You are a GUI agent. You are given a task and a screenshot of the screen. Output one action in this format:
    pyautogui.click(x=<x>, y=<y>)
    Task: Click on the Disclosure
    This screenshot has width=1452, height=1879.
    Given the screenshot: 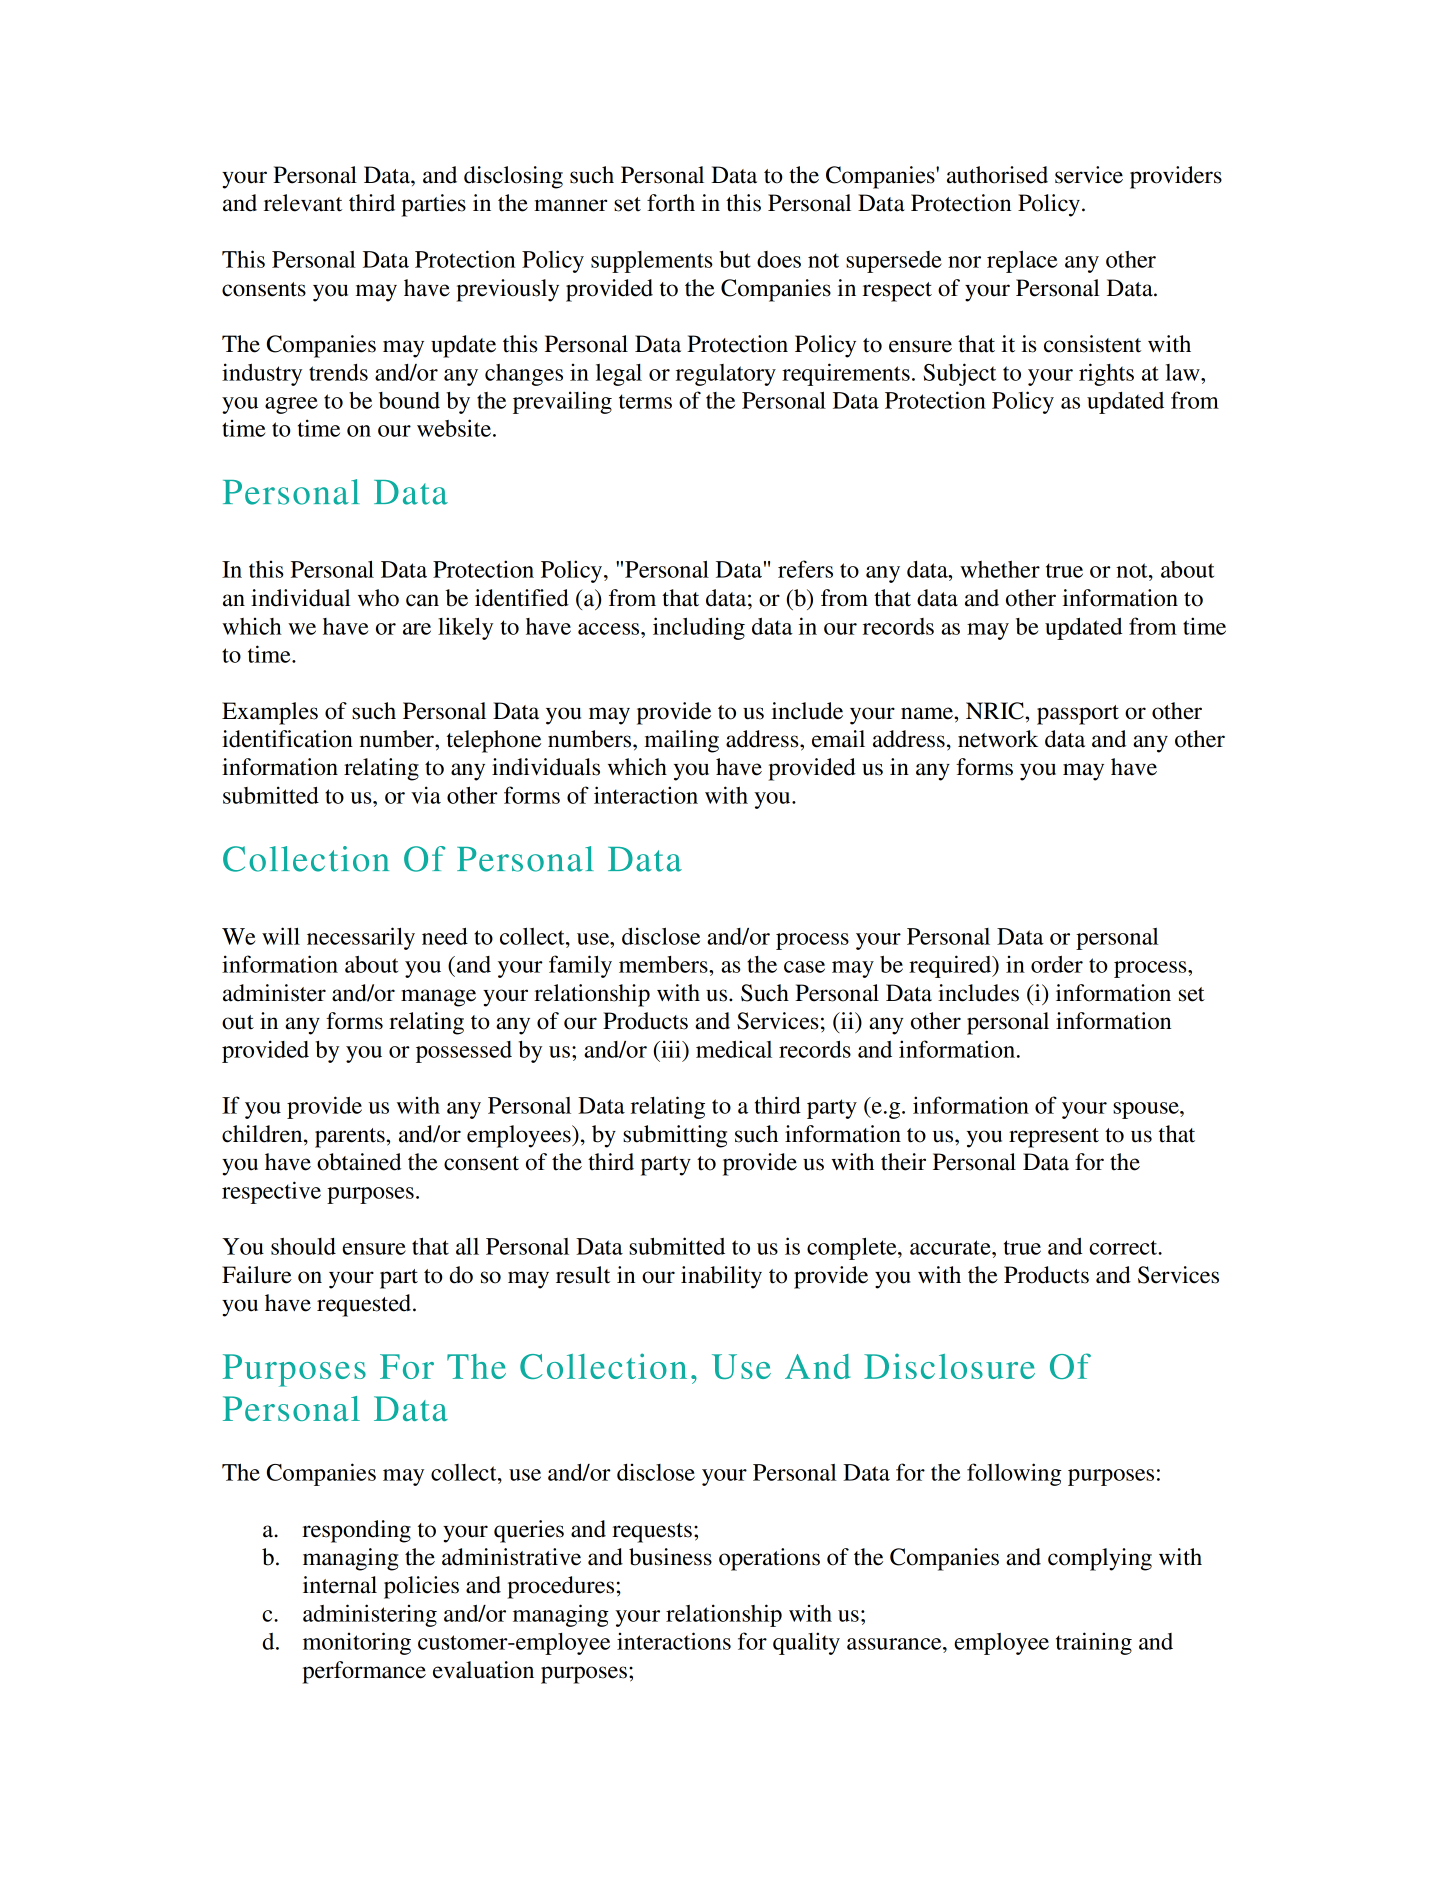 What is the action you would take?
    pyautogui.click(x=949, y=1366)
